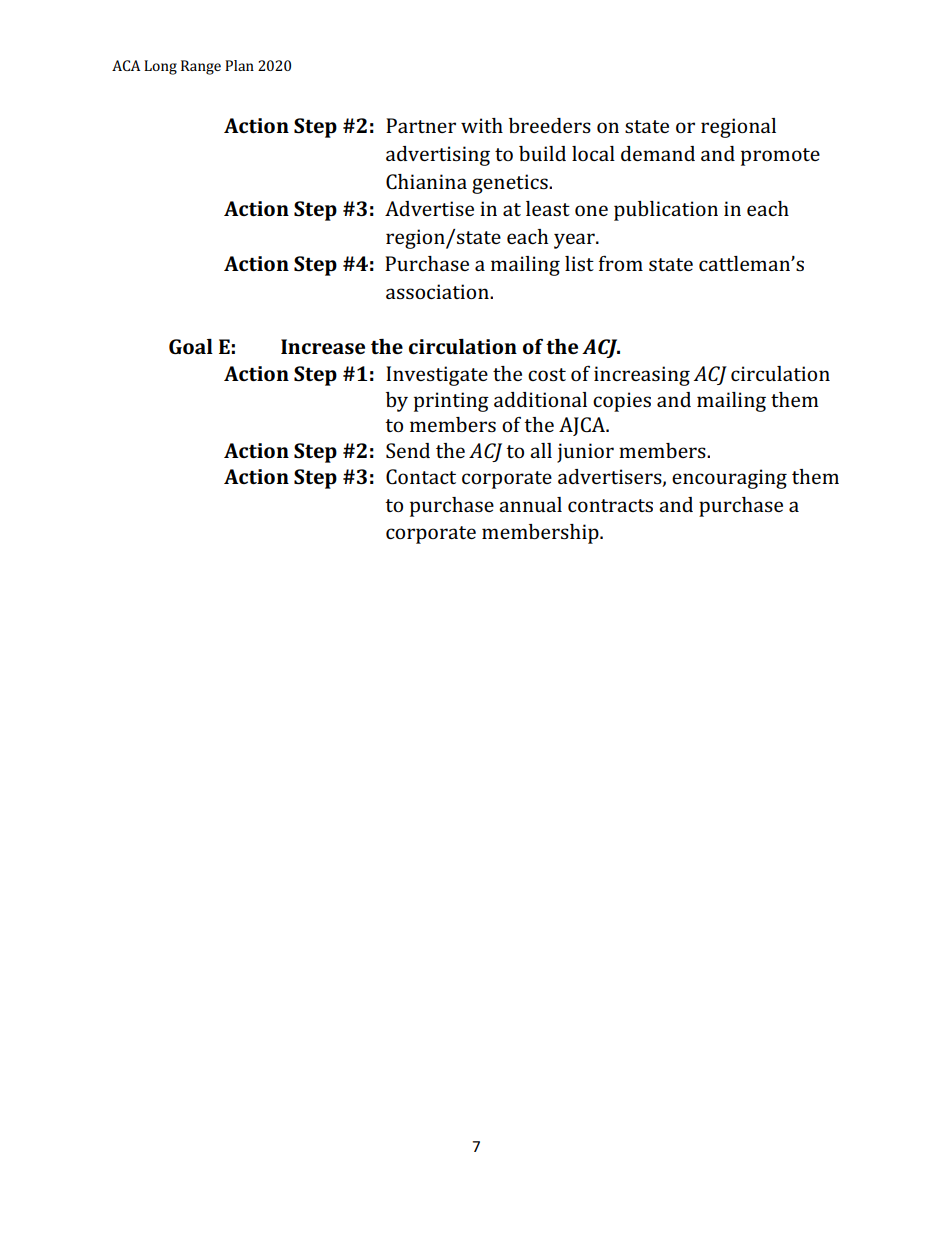 This image has width=952, height=1233. What do you see at coordinates (621, 263) in the image?
I see `from` at bounding box center [621, 263].
